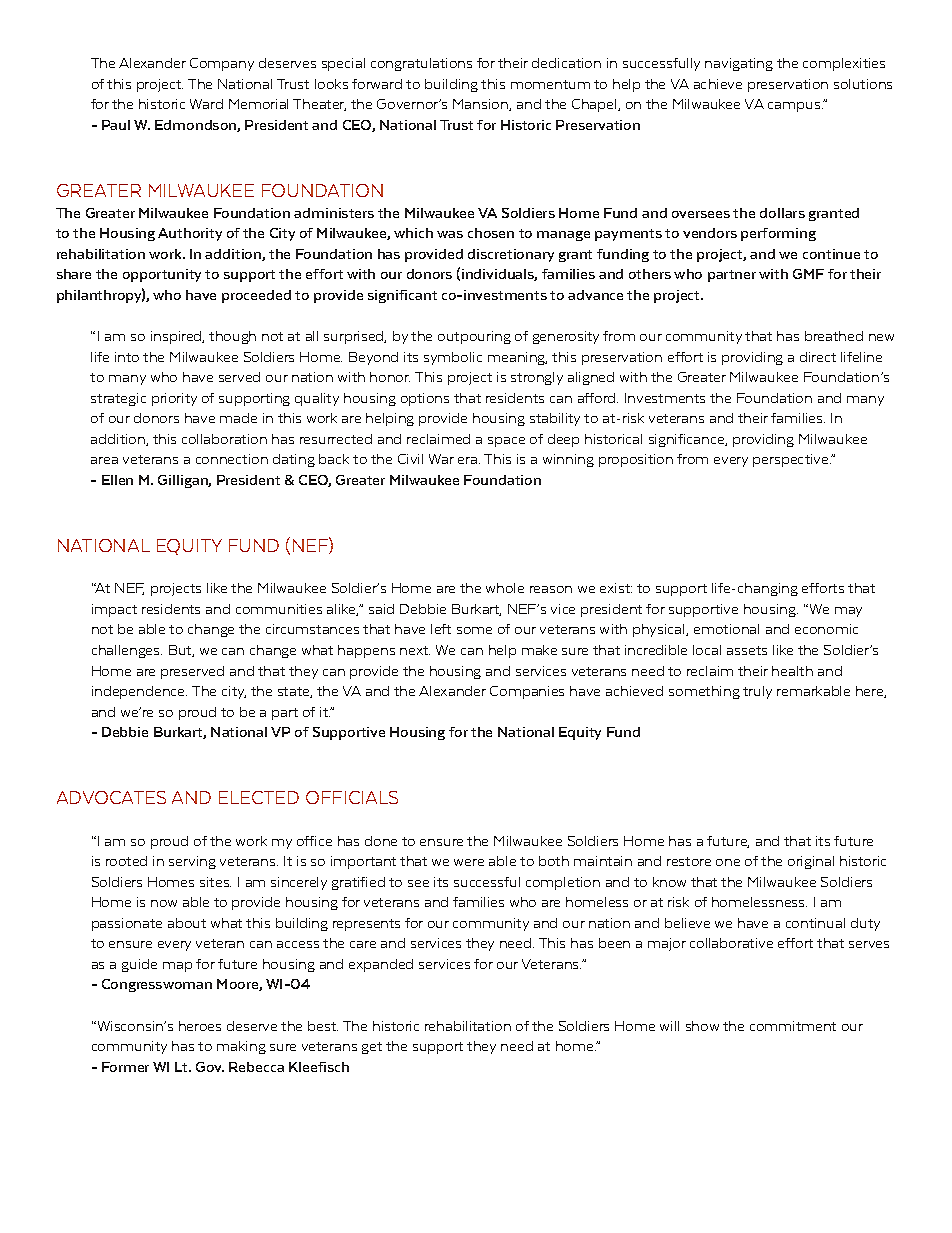 The image size is (952, 1233). What do you see at coordinates (222, 64) in the screenshot?
I see `Company` at bounding box center [222, 64].
